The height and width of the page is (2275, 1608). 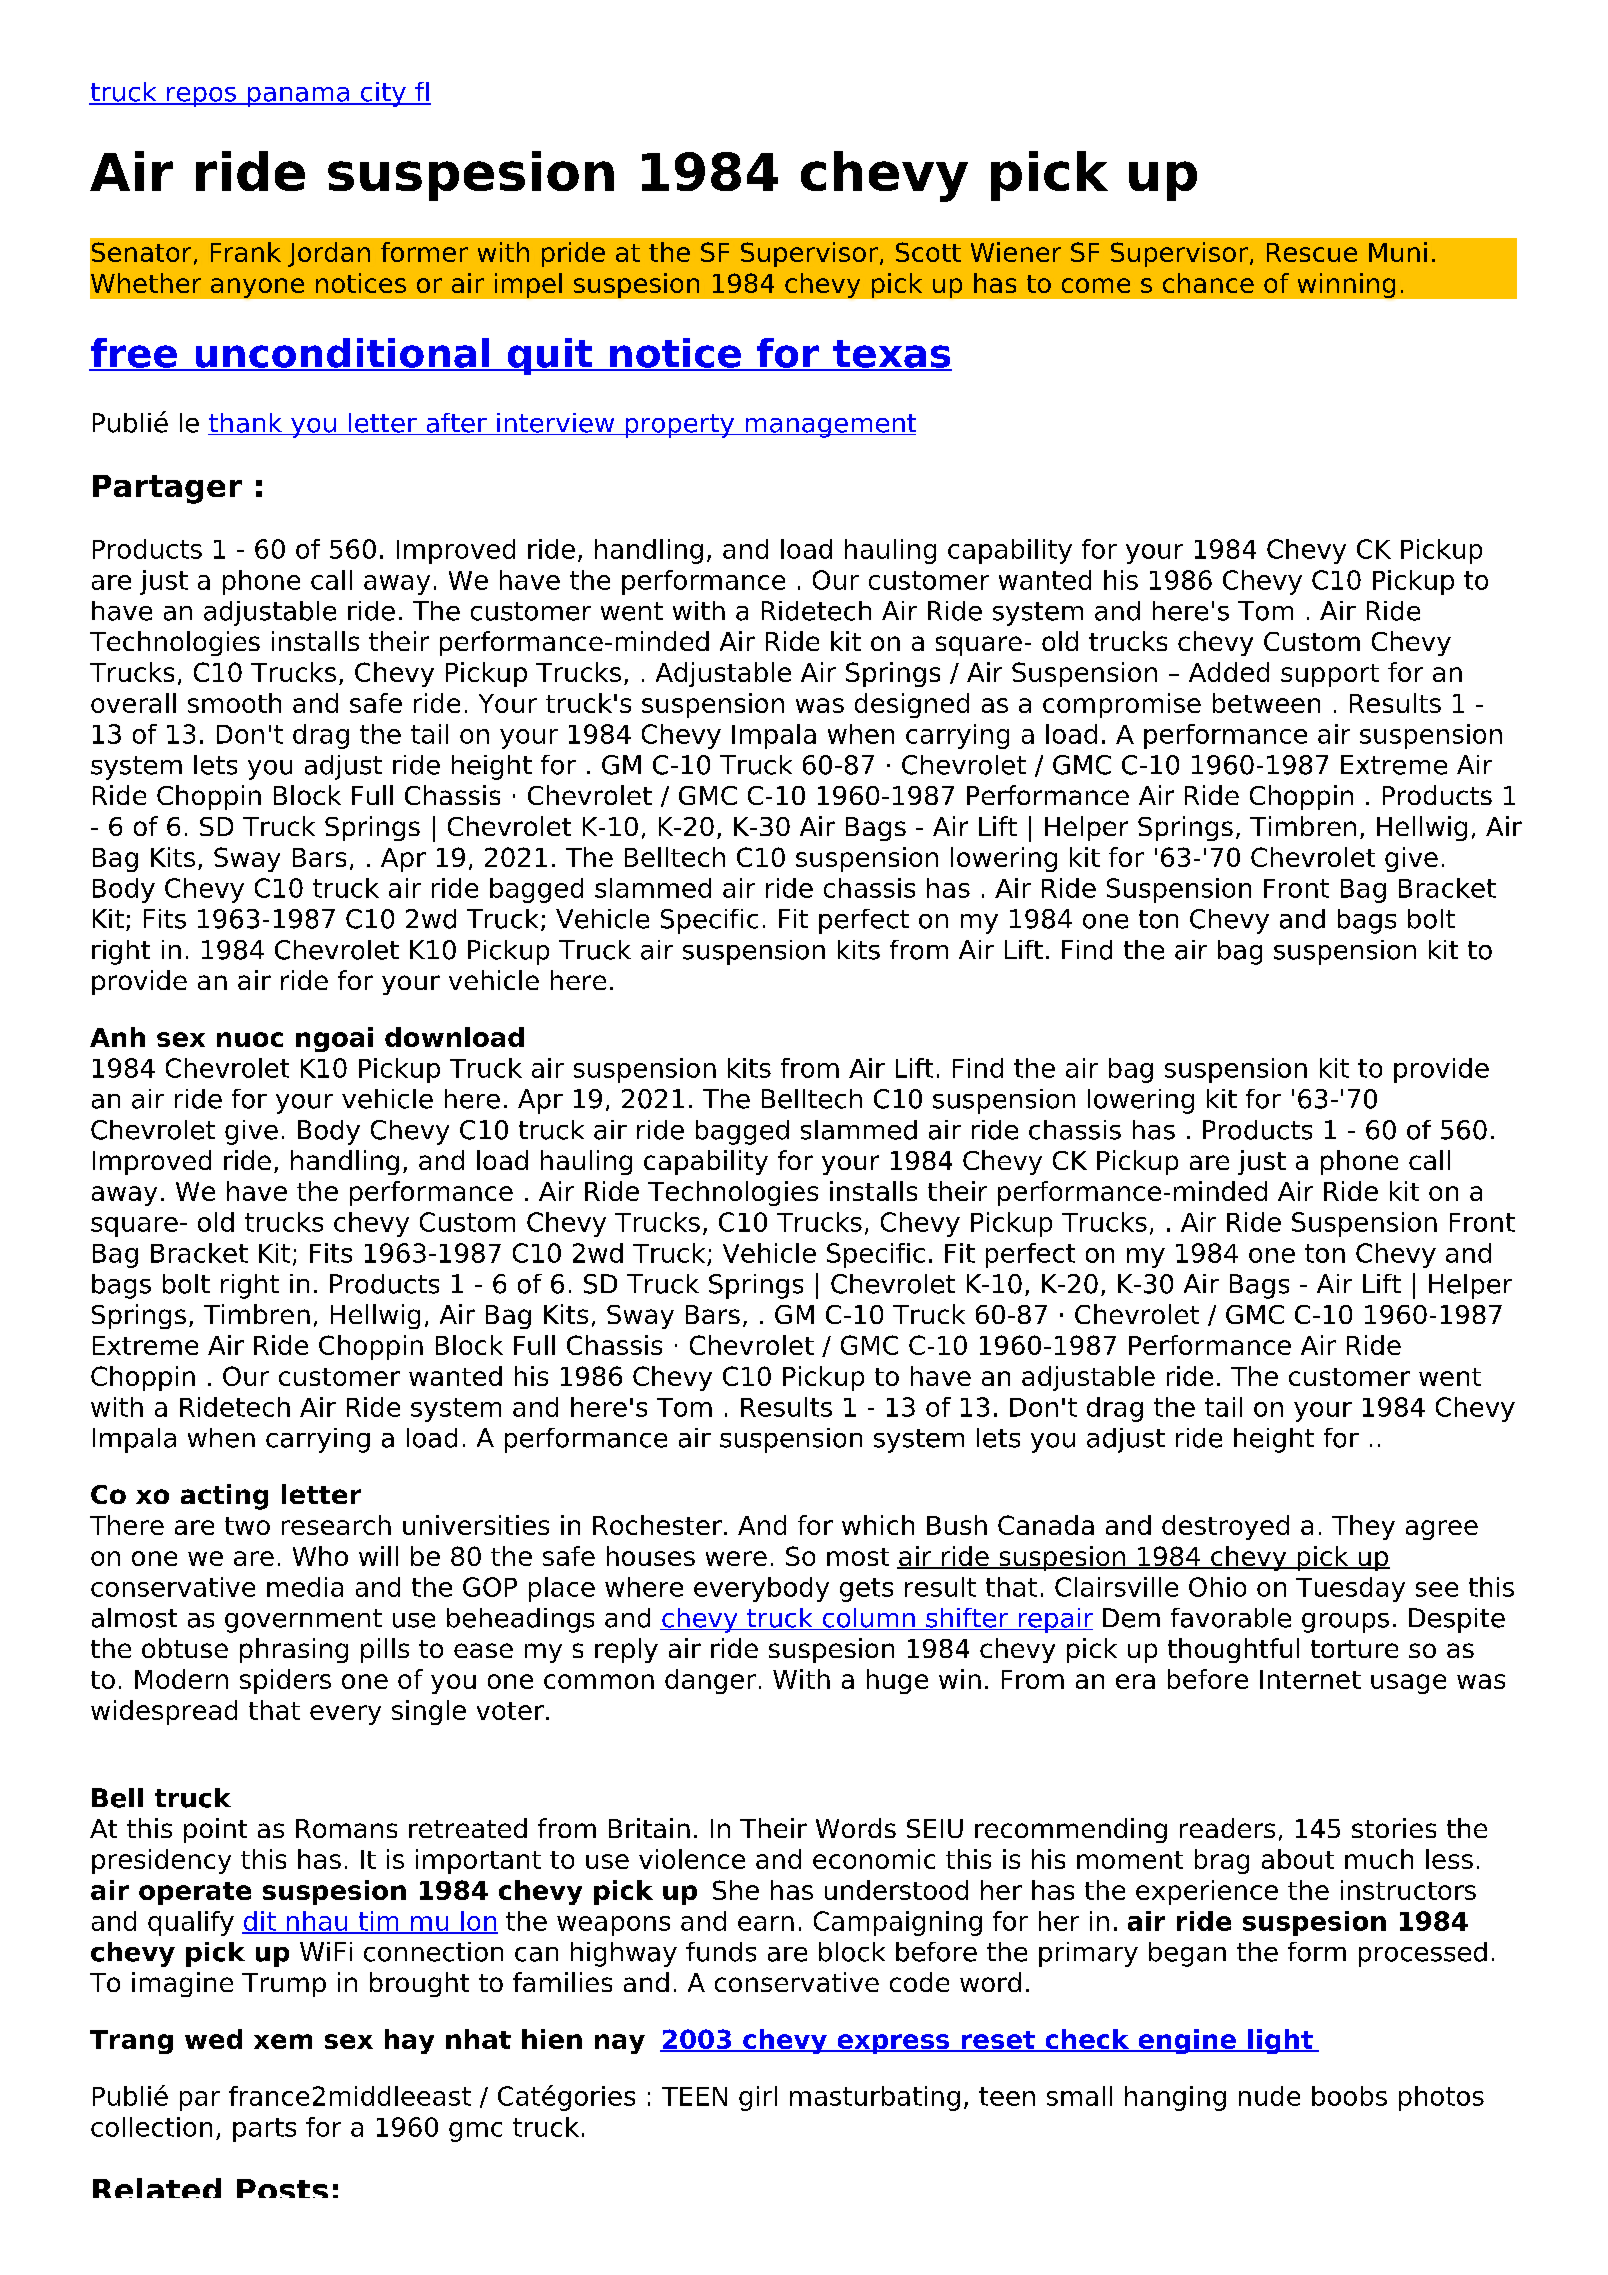 I want to click on panama, so click(x=298, y=97).
